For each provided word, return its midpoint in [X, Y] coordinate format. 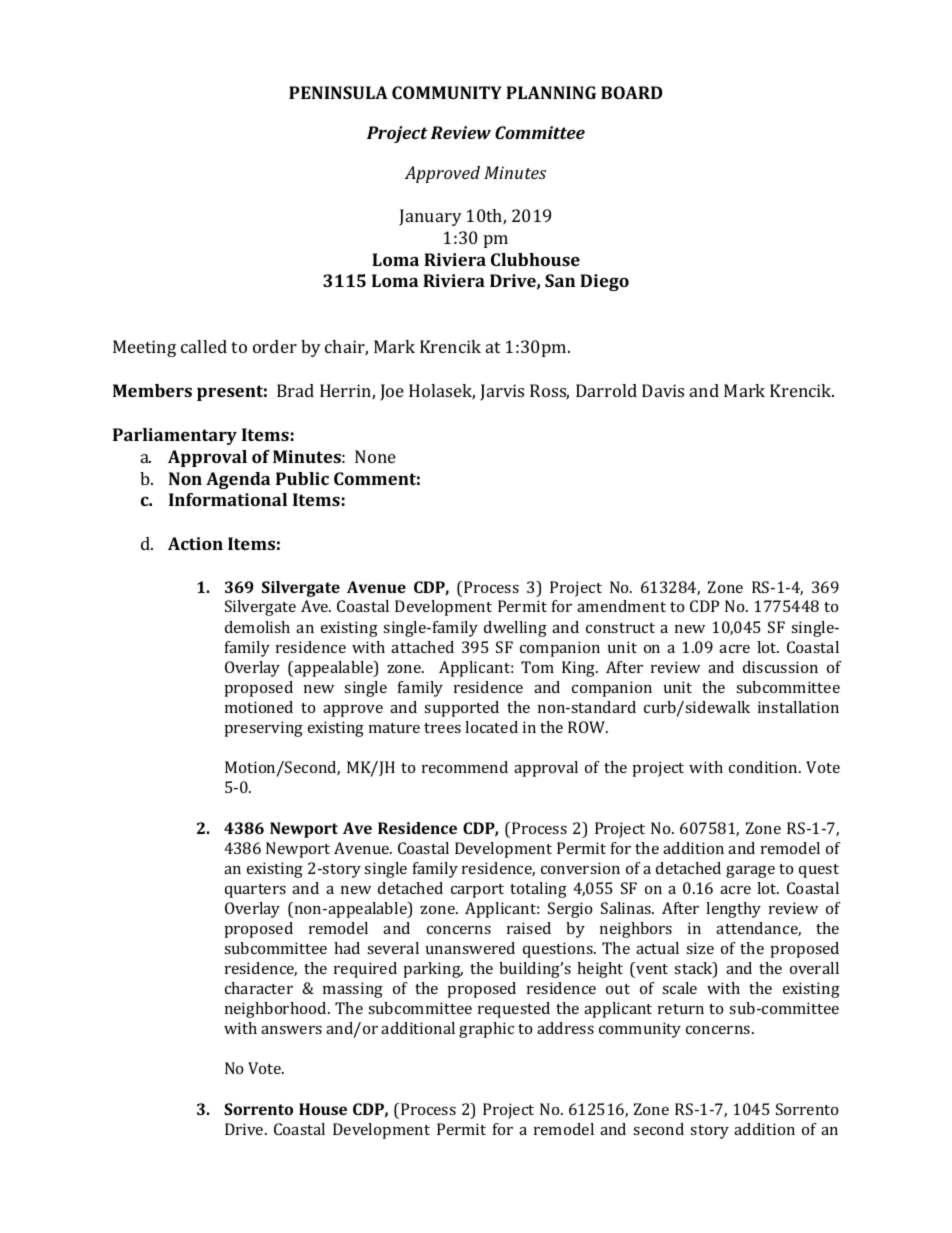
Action [195, 543]
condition [764, 767]
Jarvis [502, 392]
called [204, 346]
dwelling [515, 629]
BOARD [632, 92]
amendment [621, 606]
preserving [264, 729]
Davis [663, 390]
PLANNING [551, 92]
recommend [465, 767]
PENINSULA [338, 92]
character [259, 988]
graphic [486, 1030]
